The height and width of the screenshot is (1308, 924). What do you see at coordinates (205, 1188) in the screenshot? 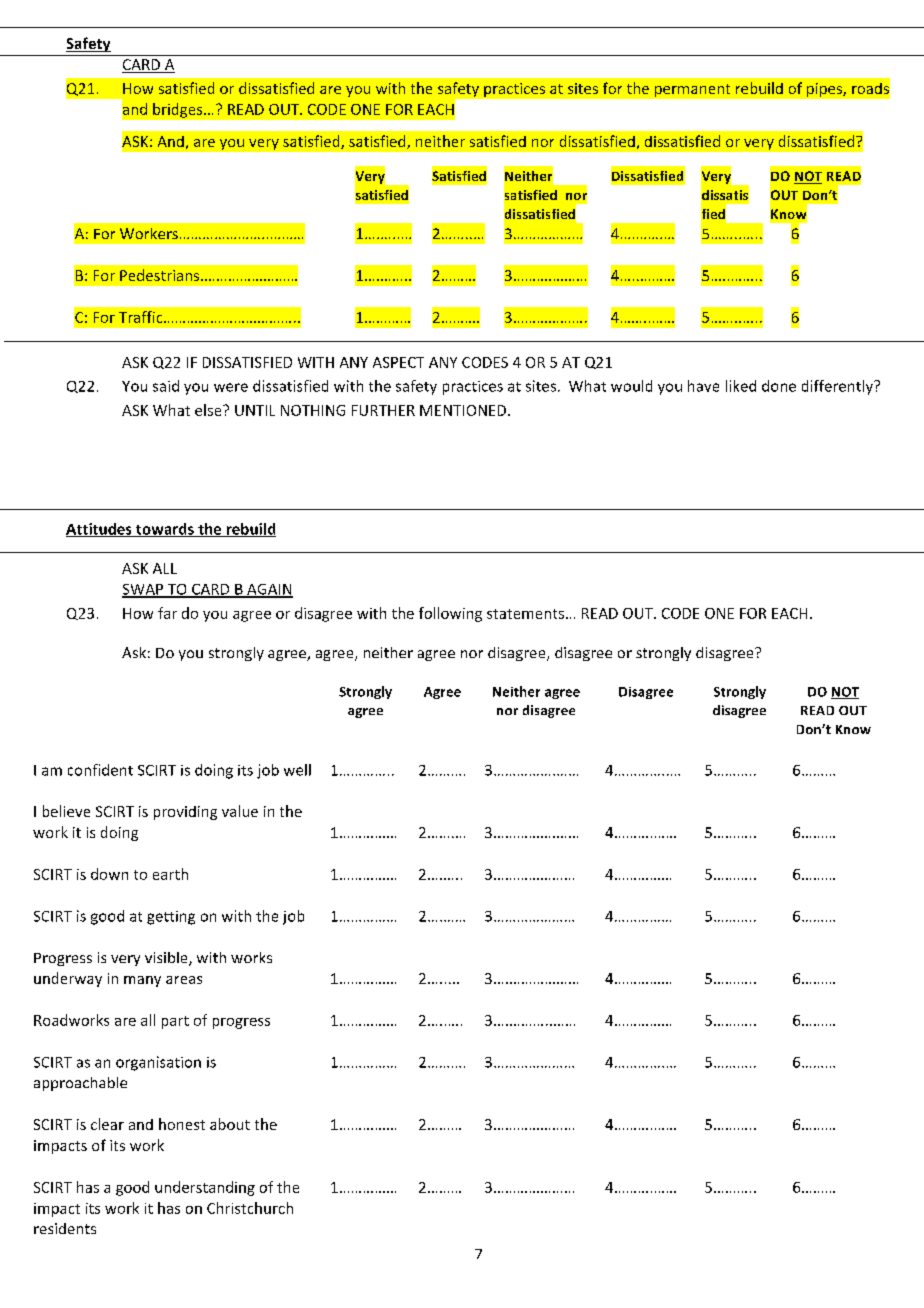
I see `understanding` at bounding box center [205, 1188].
